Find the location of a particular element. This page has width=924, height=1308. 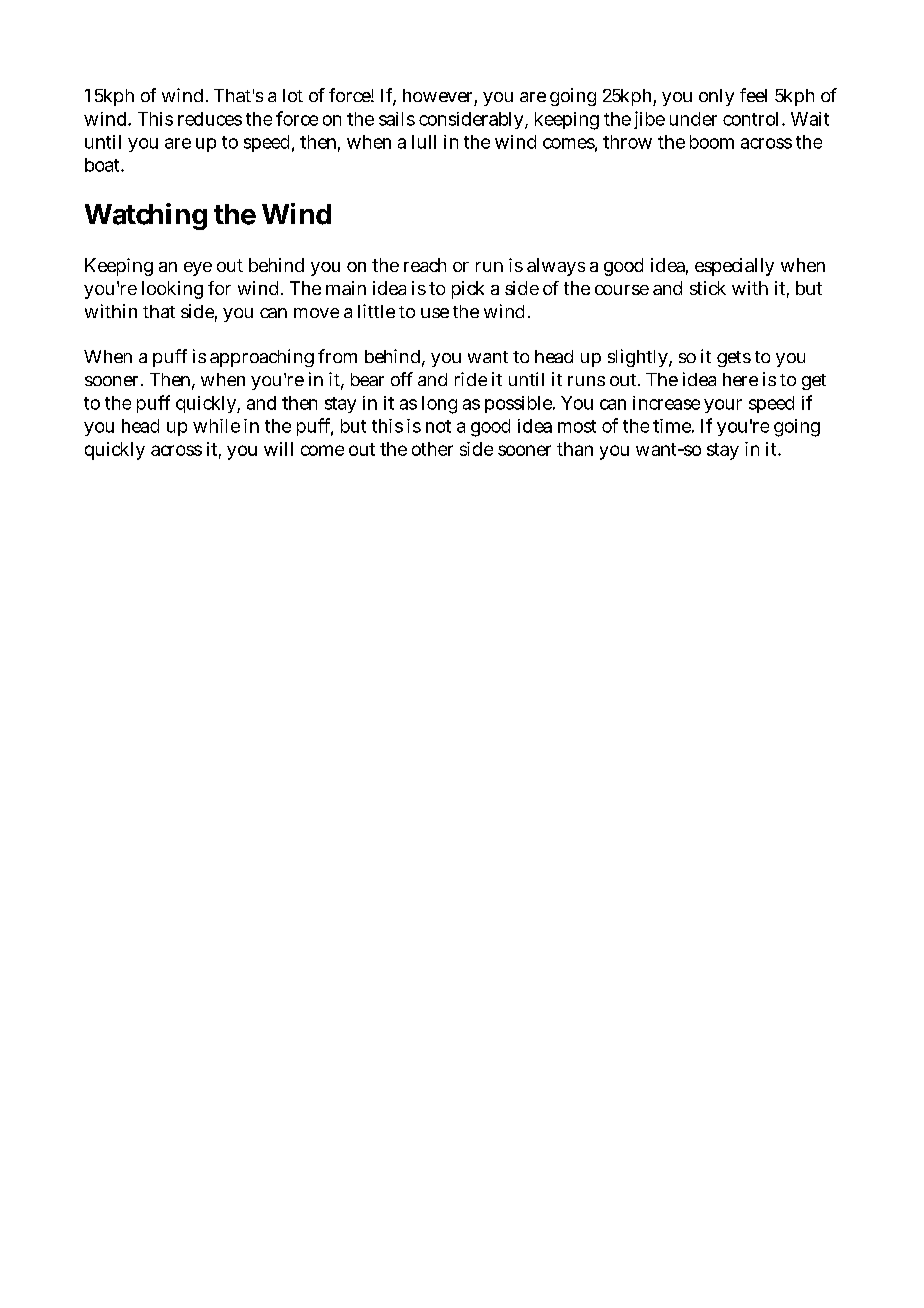

will is located at coordinates (278, 449).
